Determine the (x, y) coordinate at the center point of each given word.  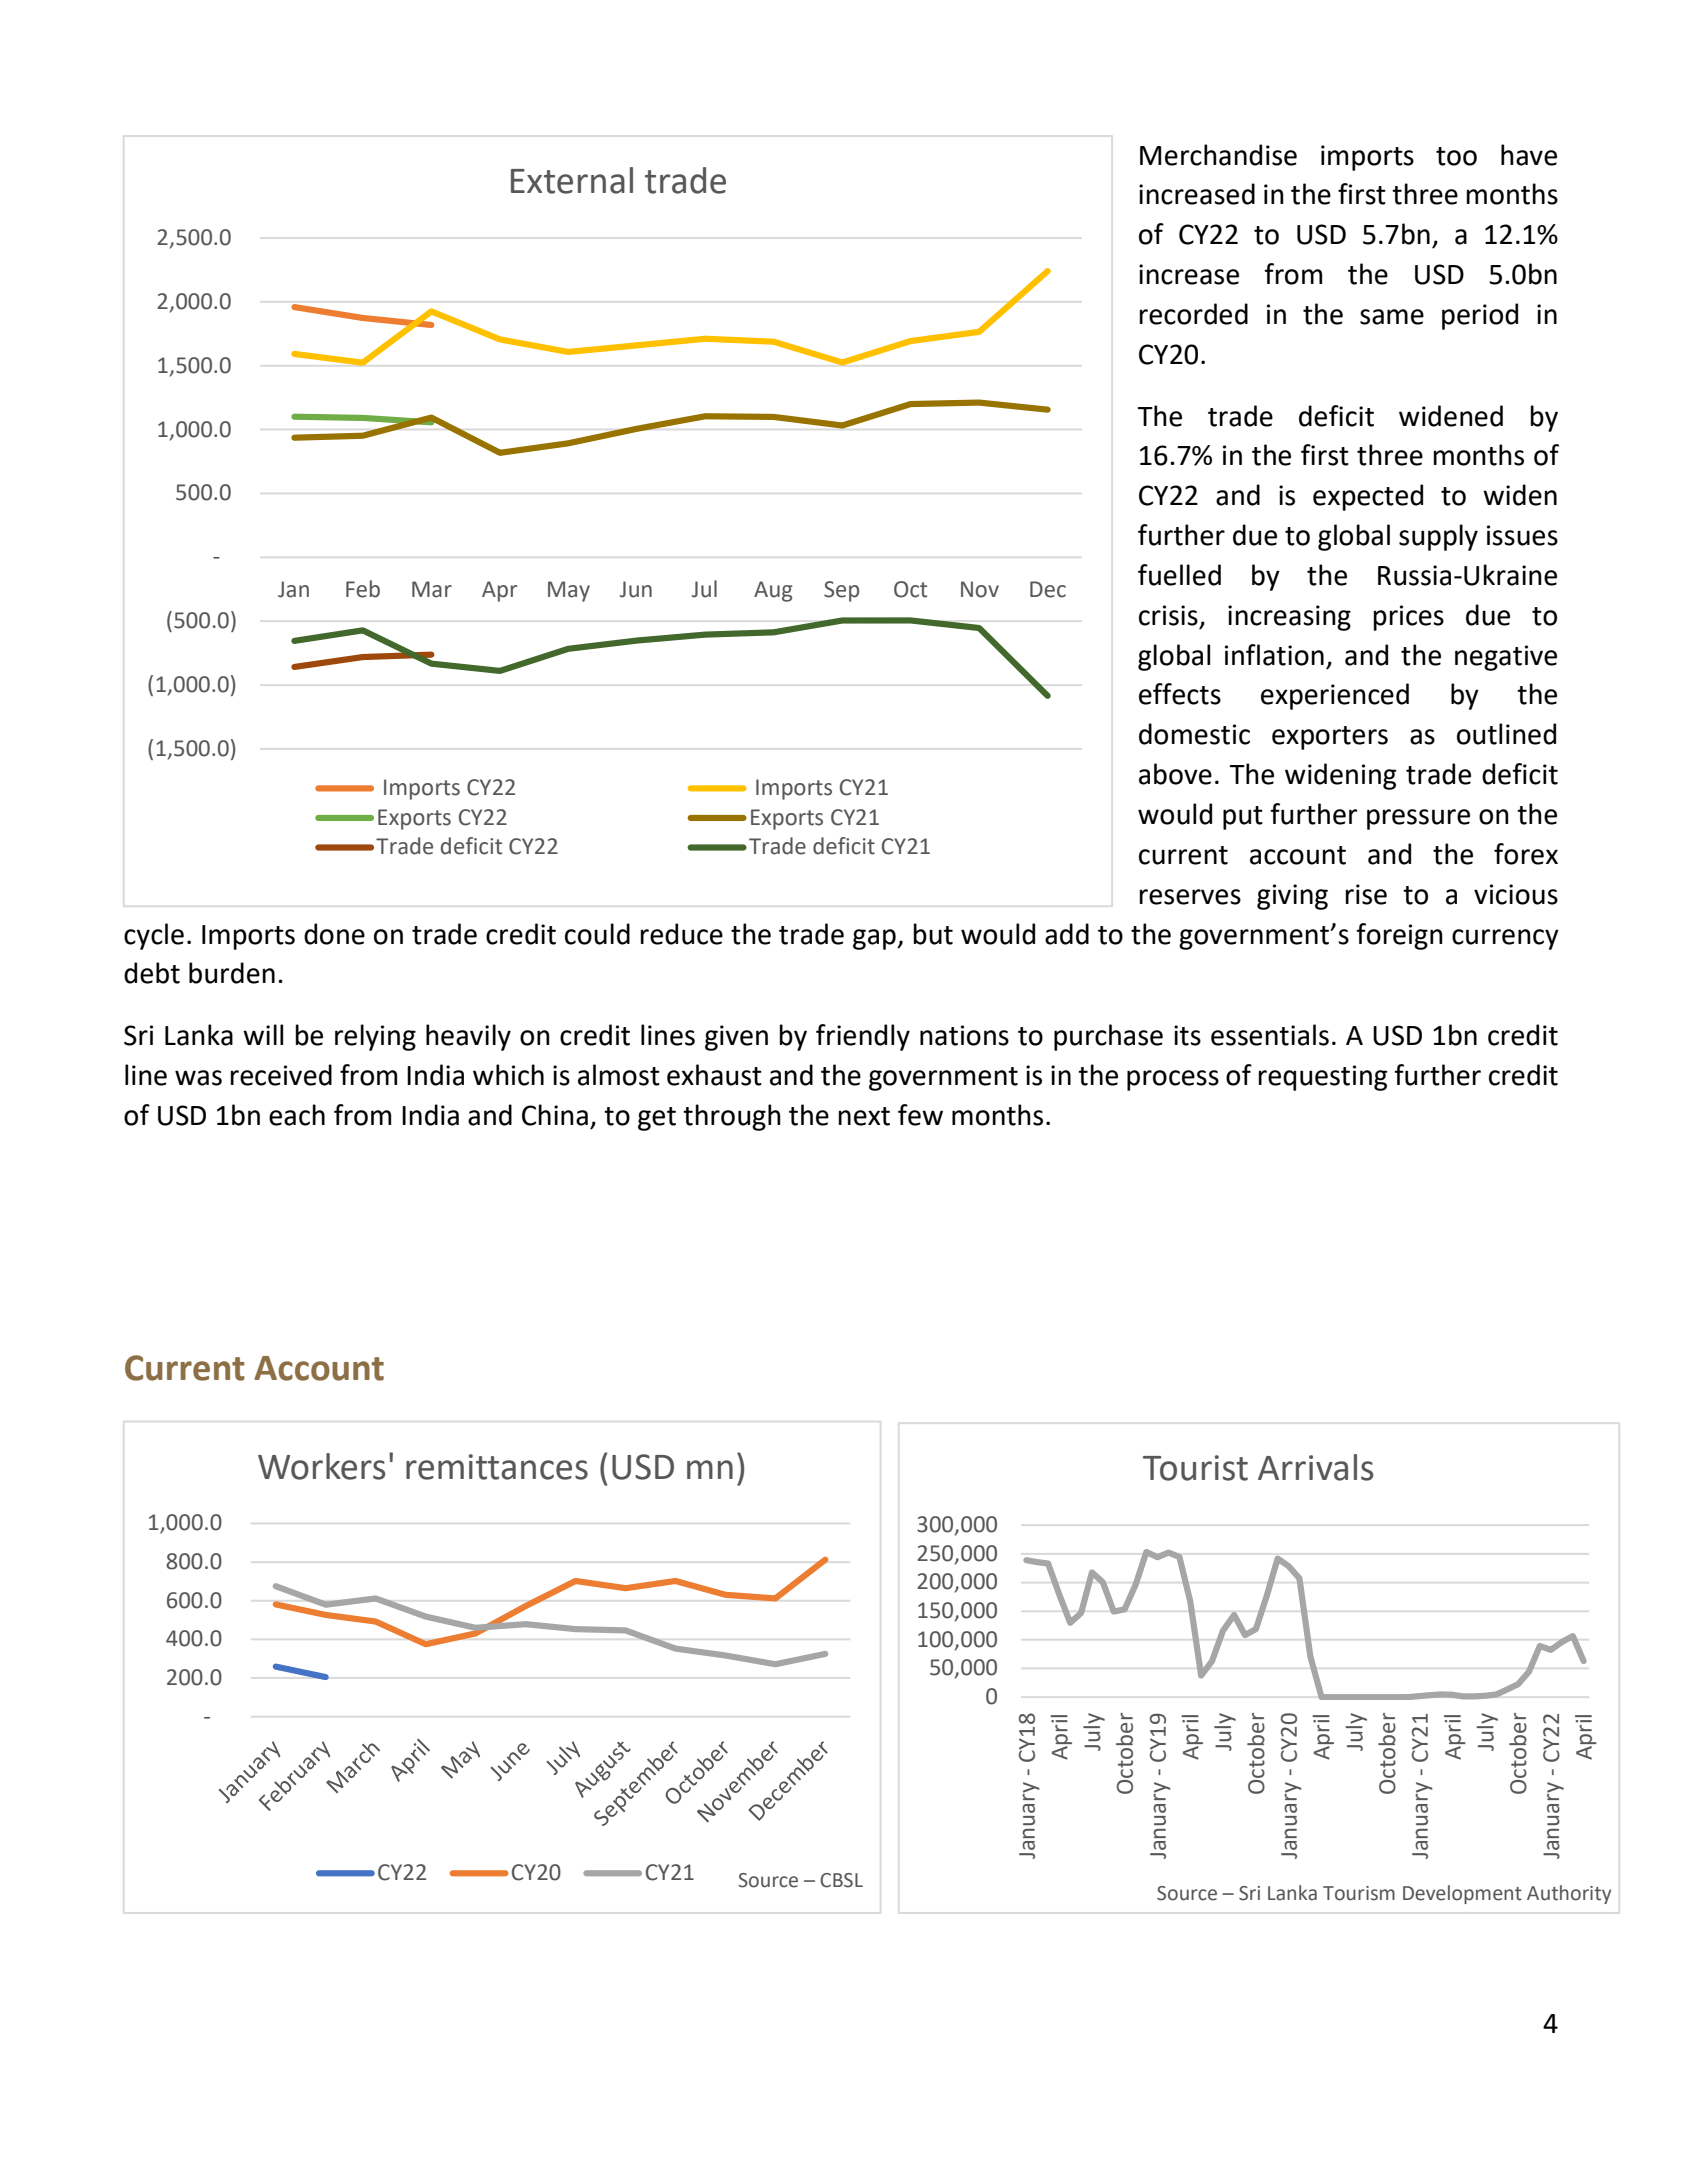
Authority (1569, 1894)
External (572, 180)
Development (1462, 1894)
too (1456, 156)
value (581, 1775)
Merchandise (1218, 155)
